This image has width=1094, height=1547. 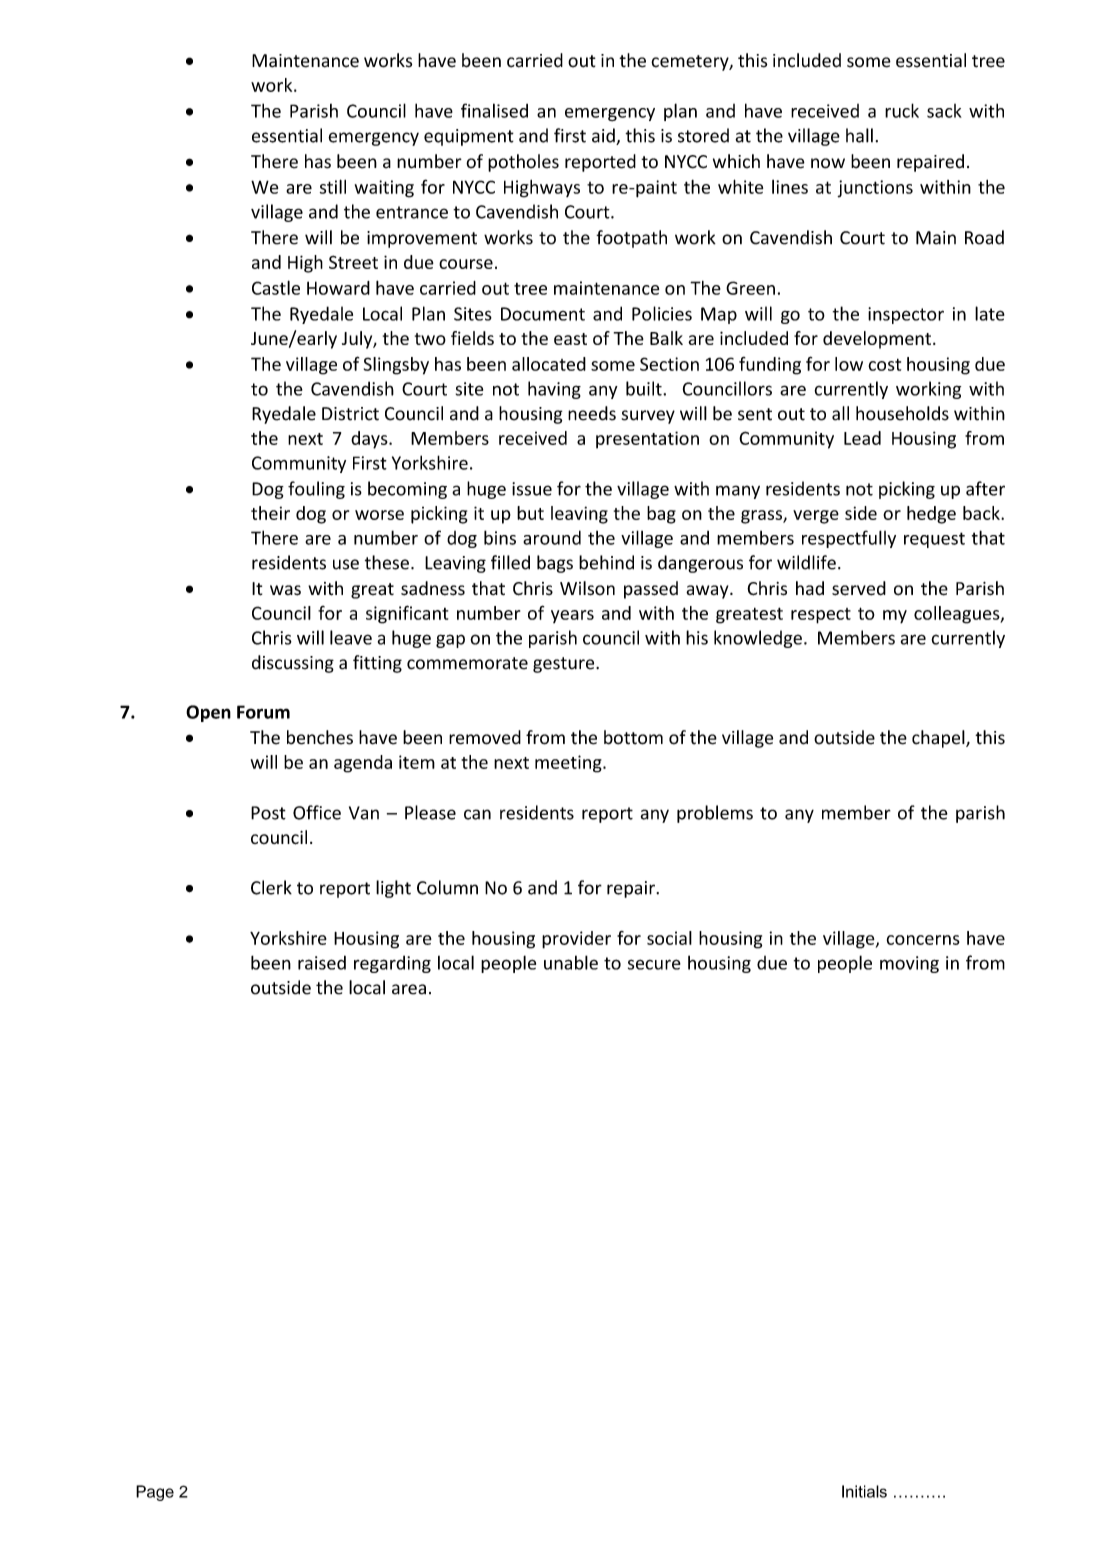 What do you see at coordinates (322, 962) in the image?
I see `raised` at bounding box center [322, 962].
